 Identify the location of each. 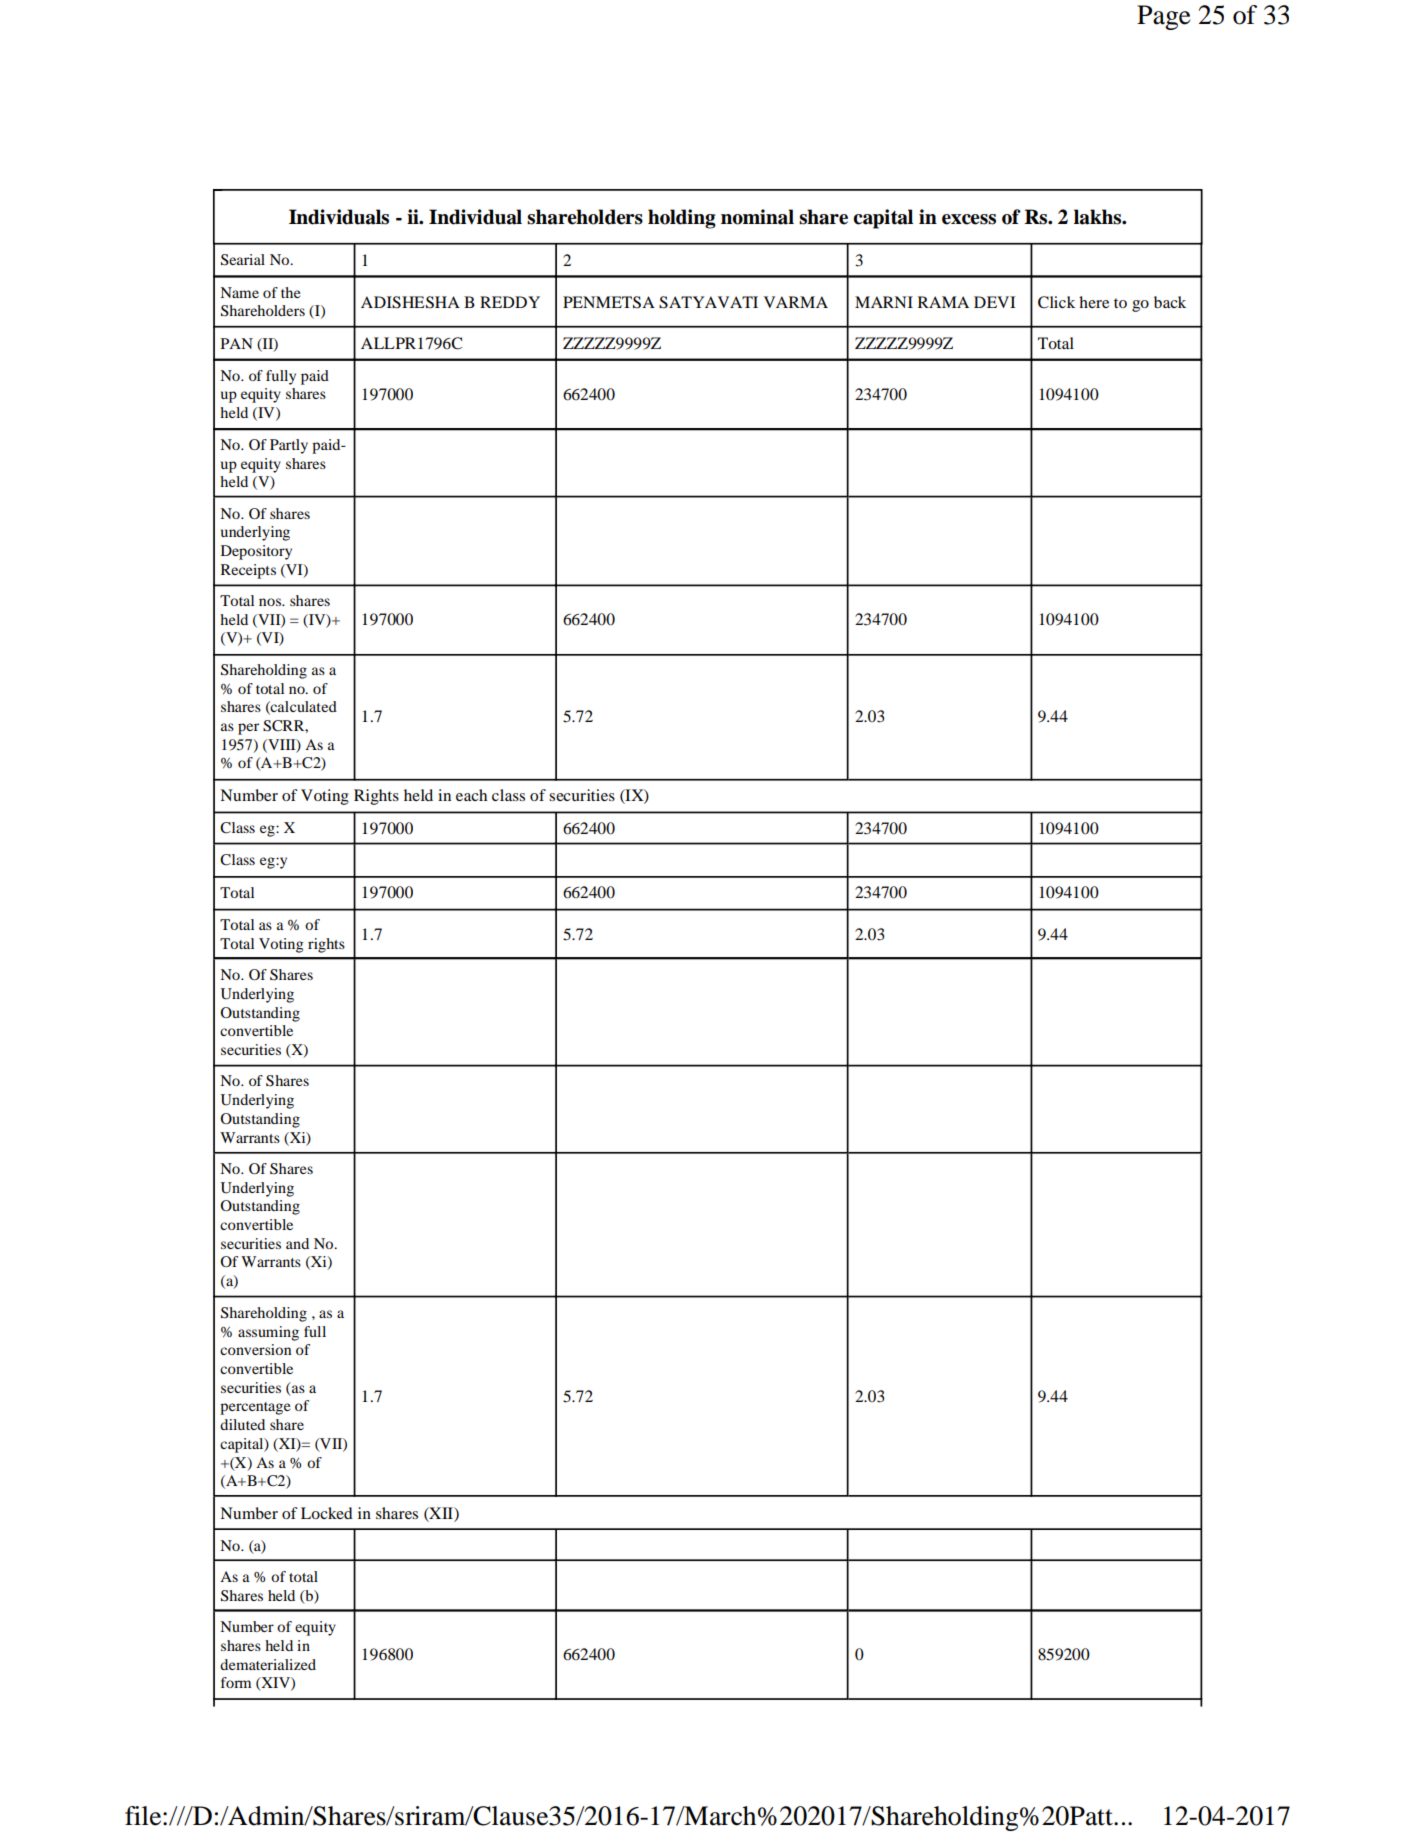
(471, 795).
